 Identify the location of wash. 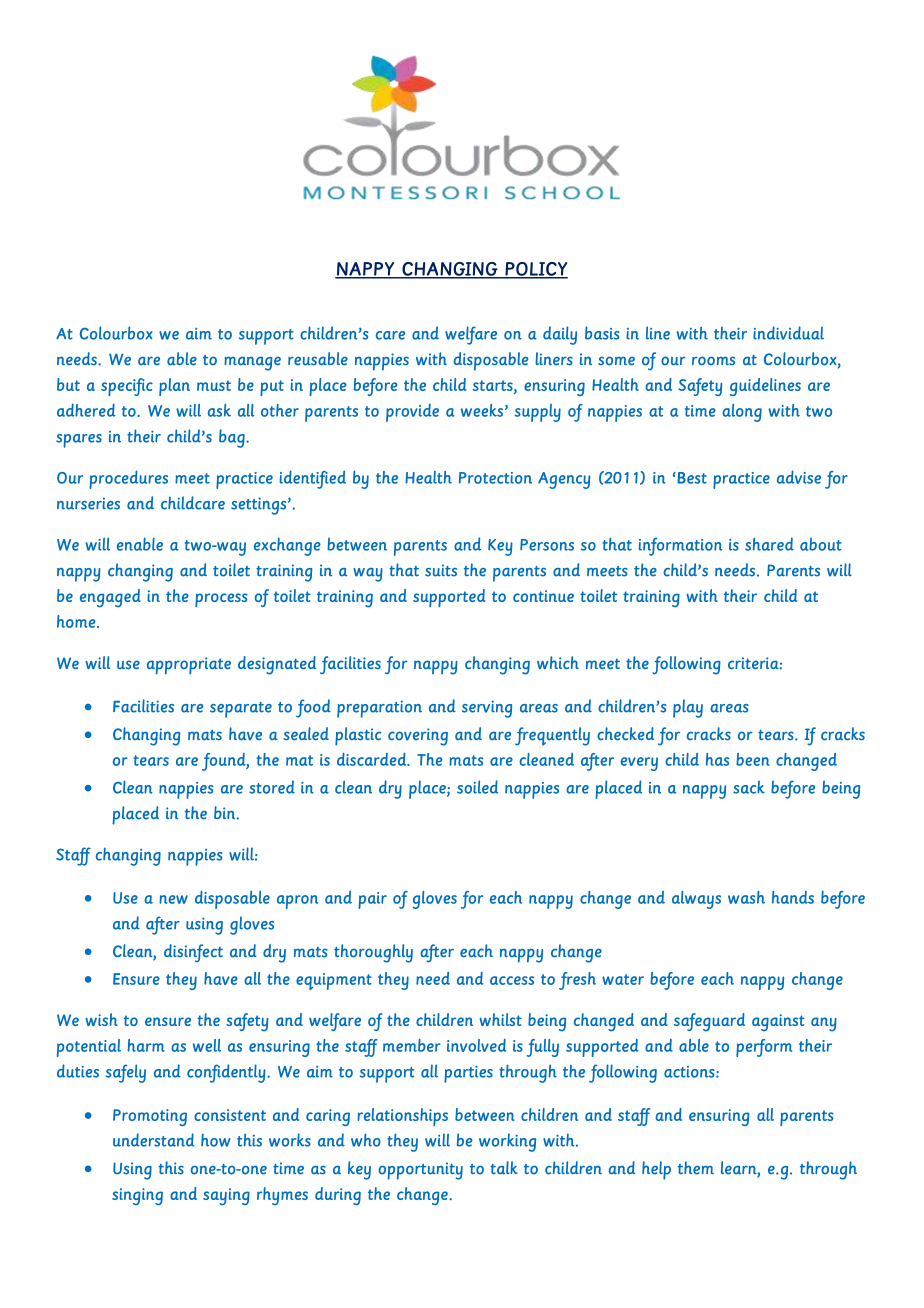
(746, 897).
